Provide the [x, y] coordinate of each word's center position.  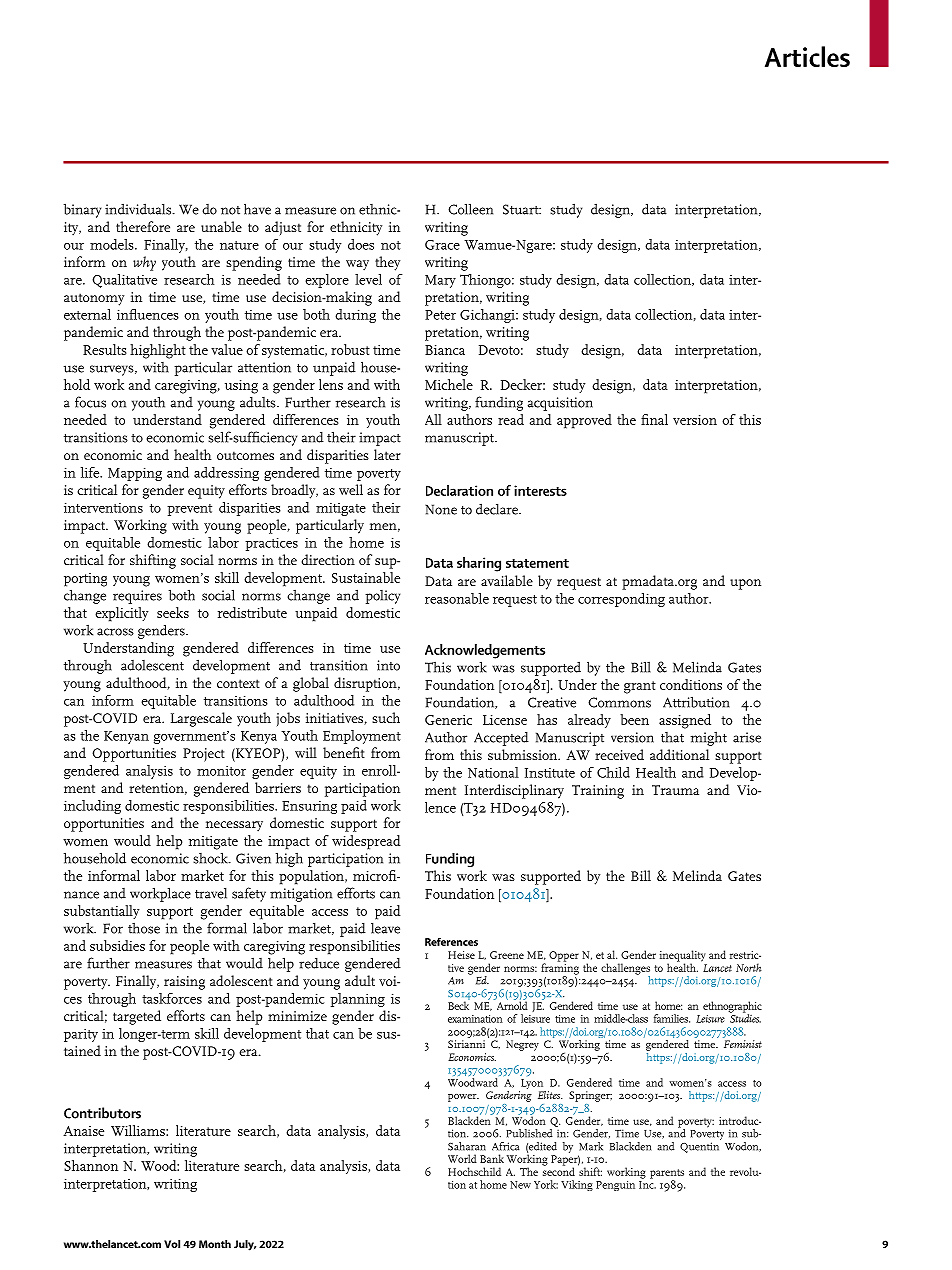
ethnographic [732, 1008]
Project [204, 755]
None [441, 509]
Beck [459, 1004]
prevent [189, 510]
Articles [807, 56]
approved [584, 421]
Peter [440, 315]
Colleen [470, 209]
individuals [139, 209]
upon [745, 584]
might [708, 738]
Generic [448, 720]
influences [148, 314]
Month [215, 1244]
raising [184, 983]
